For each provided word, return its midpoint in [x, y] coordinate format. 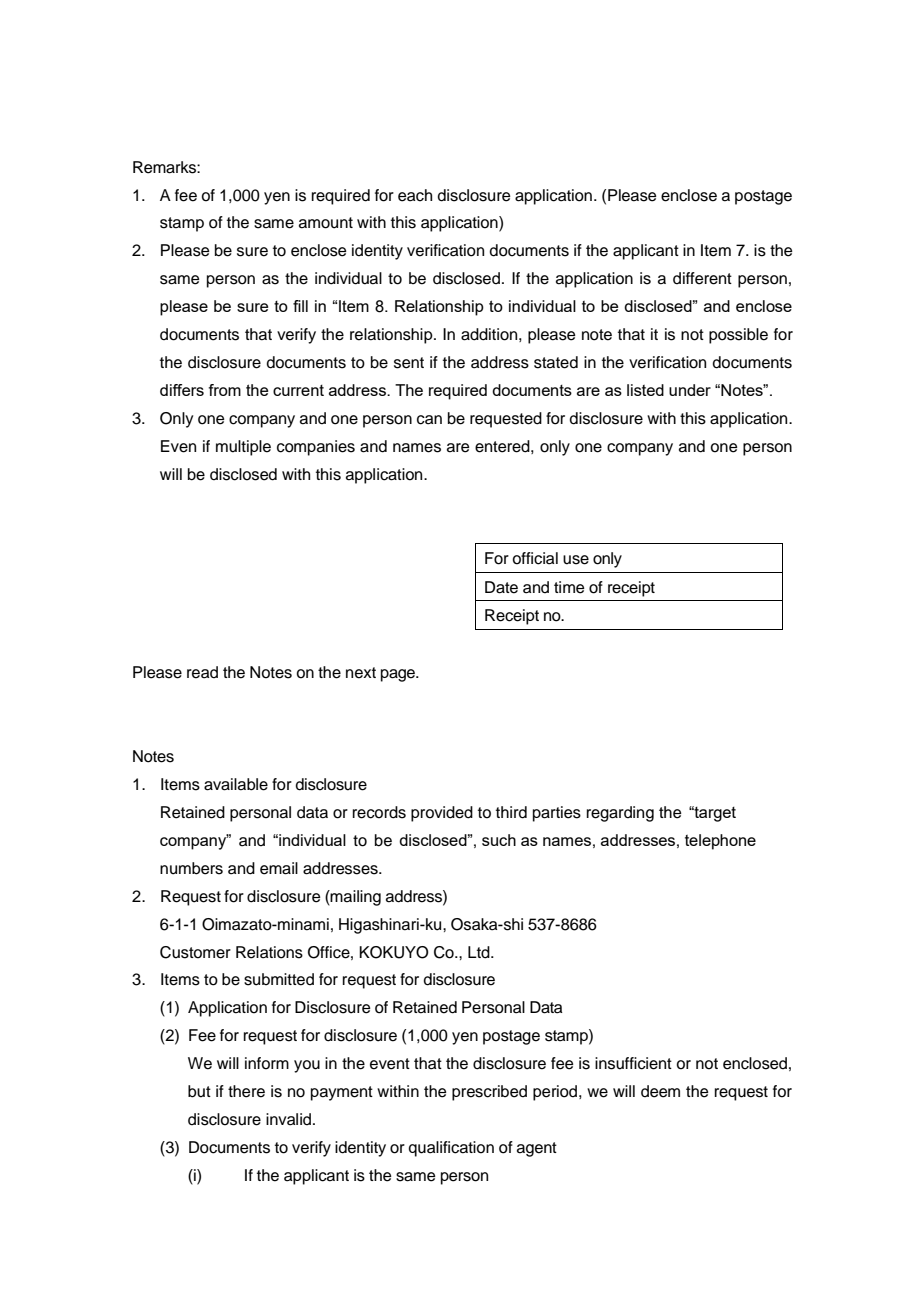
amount [326, 223]
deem [660, 1091]
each [415, 195]
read [202, 672]
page [399, 675]
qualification [451, 1149]
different [702, 278]
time [569, 587]
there [246, 1091]
